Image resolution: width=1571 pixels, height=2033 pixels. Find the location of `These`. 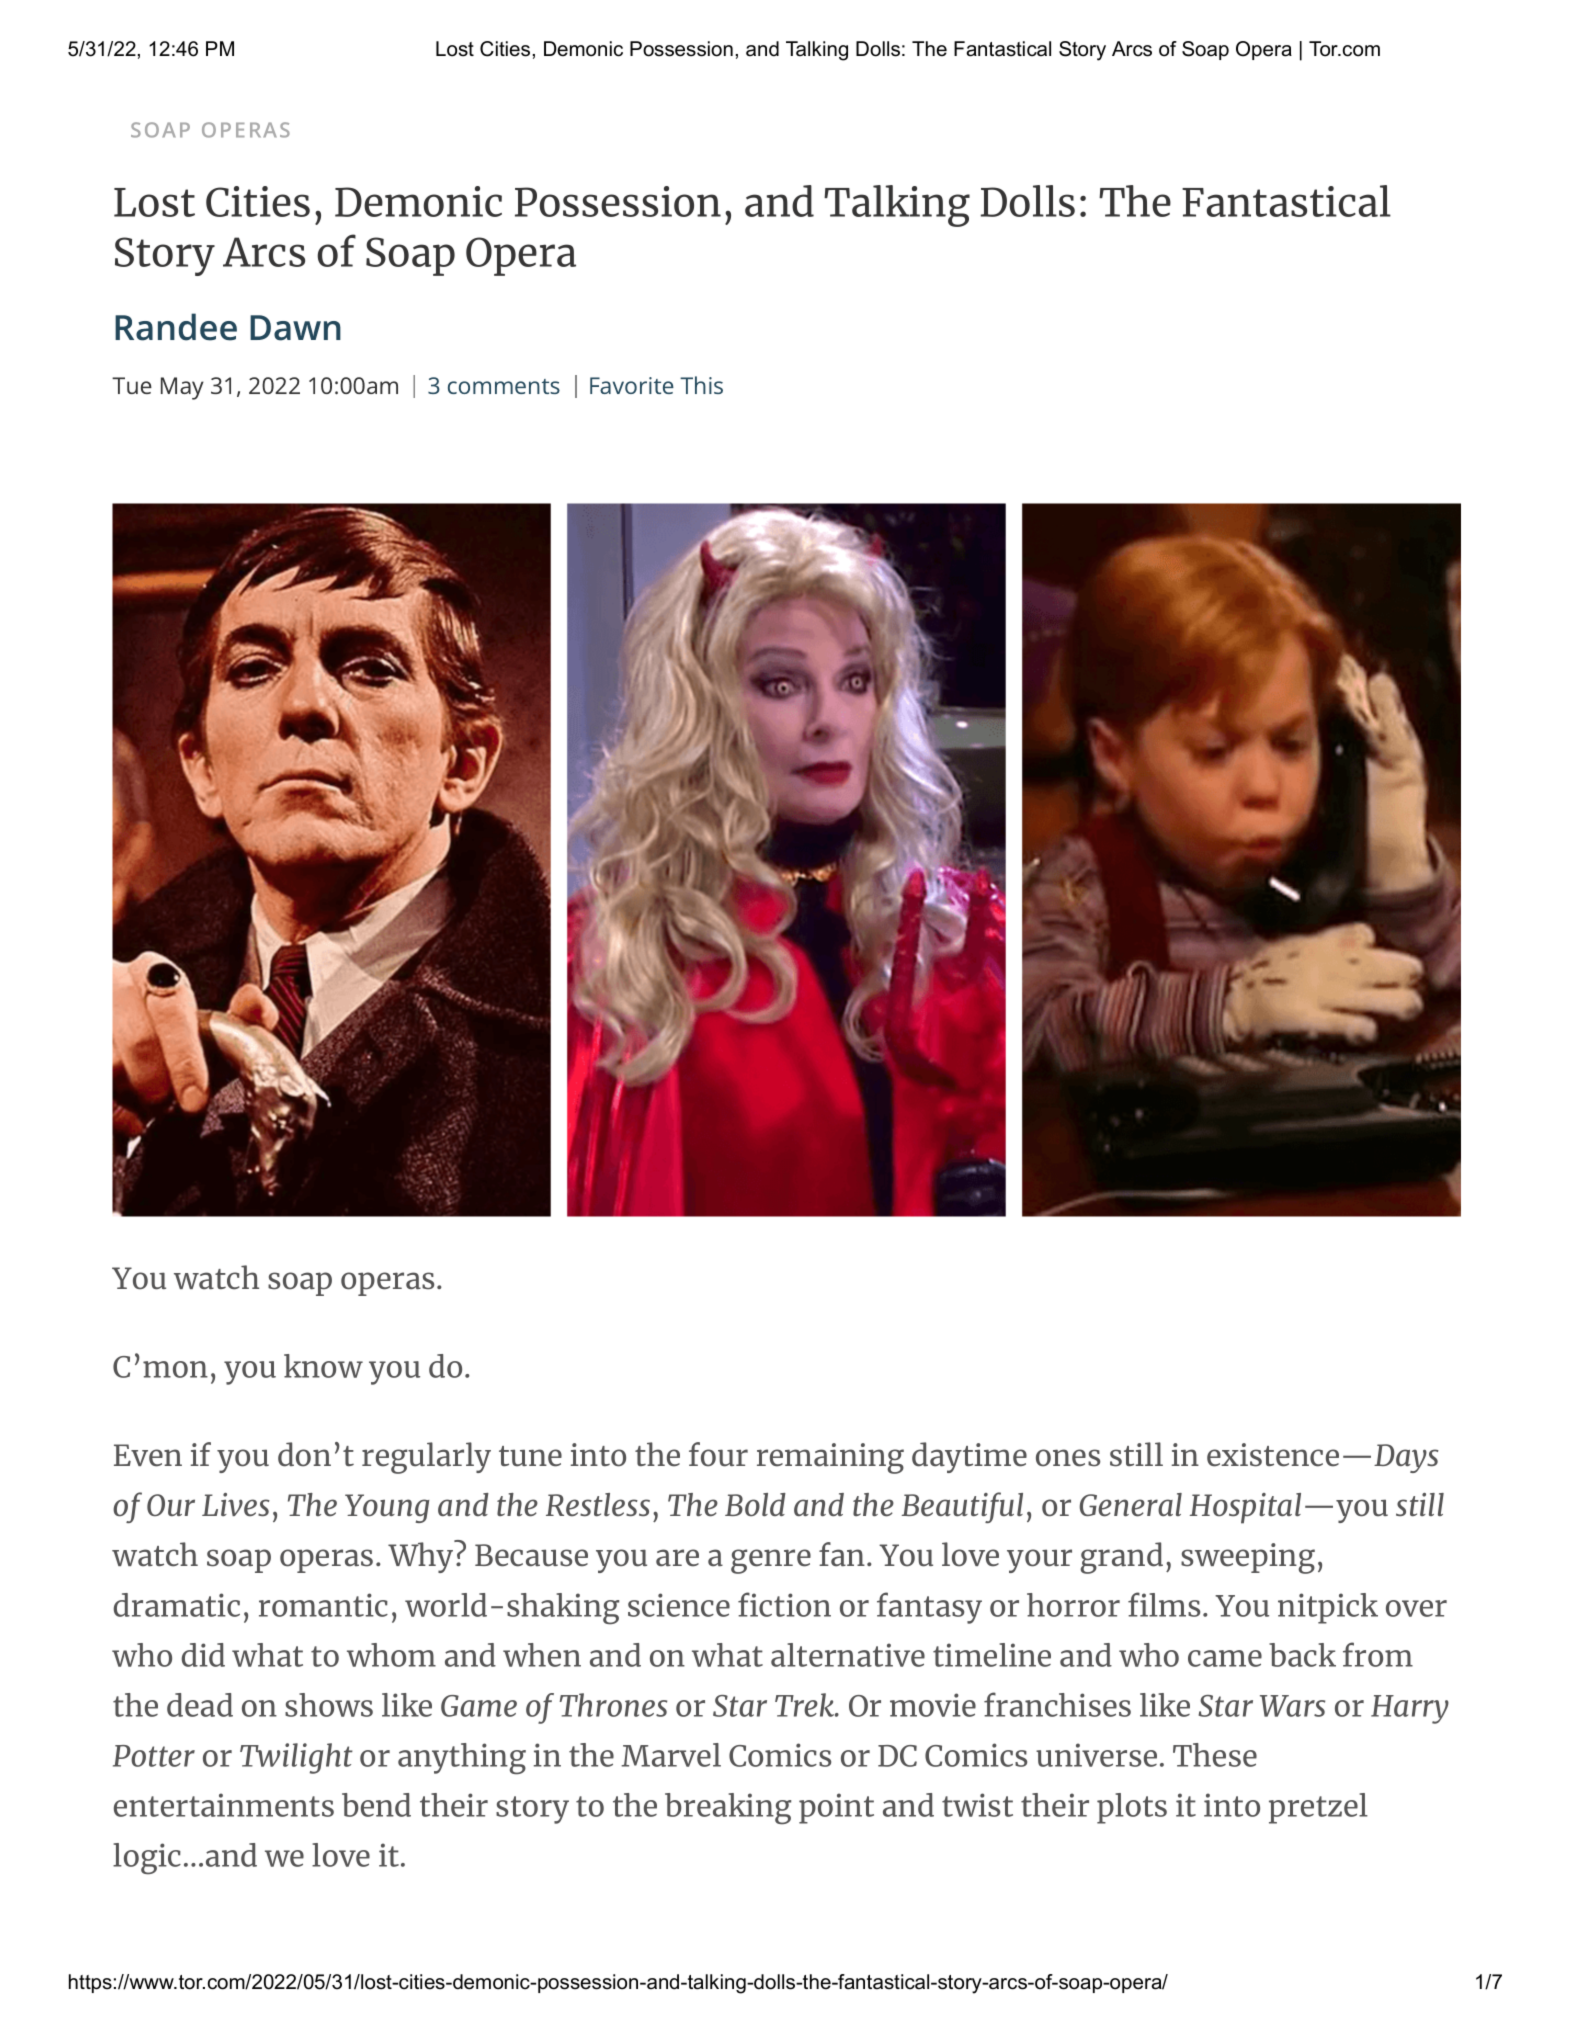

These is located at coordinates (1215, 1755).
